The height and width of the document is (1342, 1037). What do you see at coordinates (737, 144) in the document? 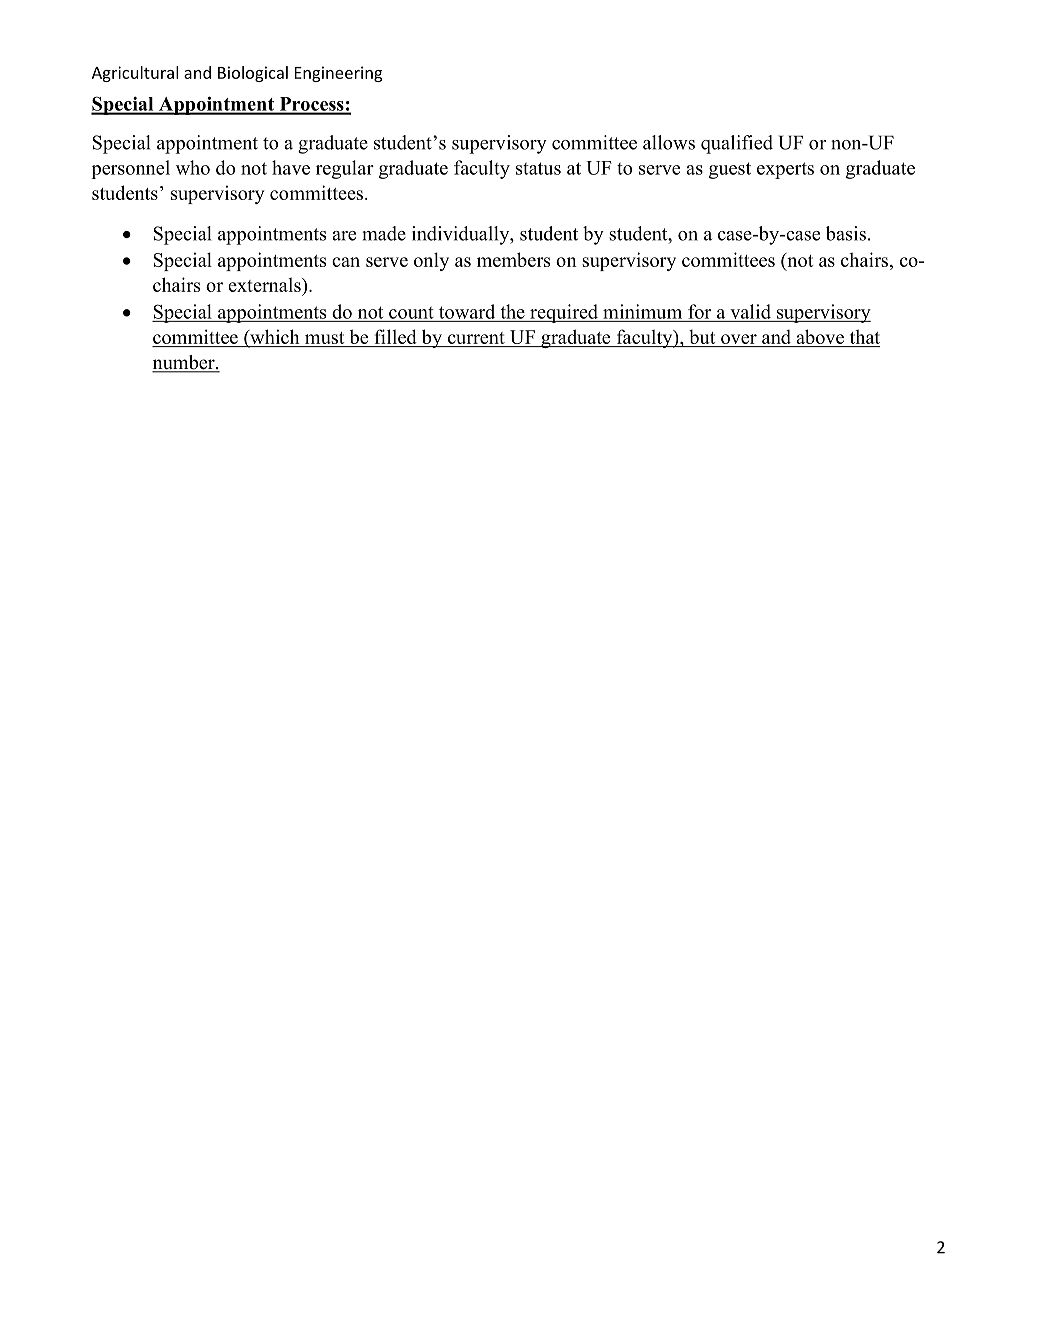
I see `qualified` at bounding box center [737, 144].
